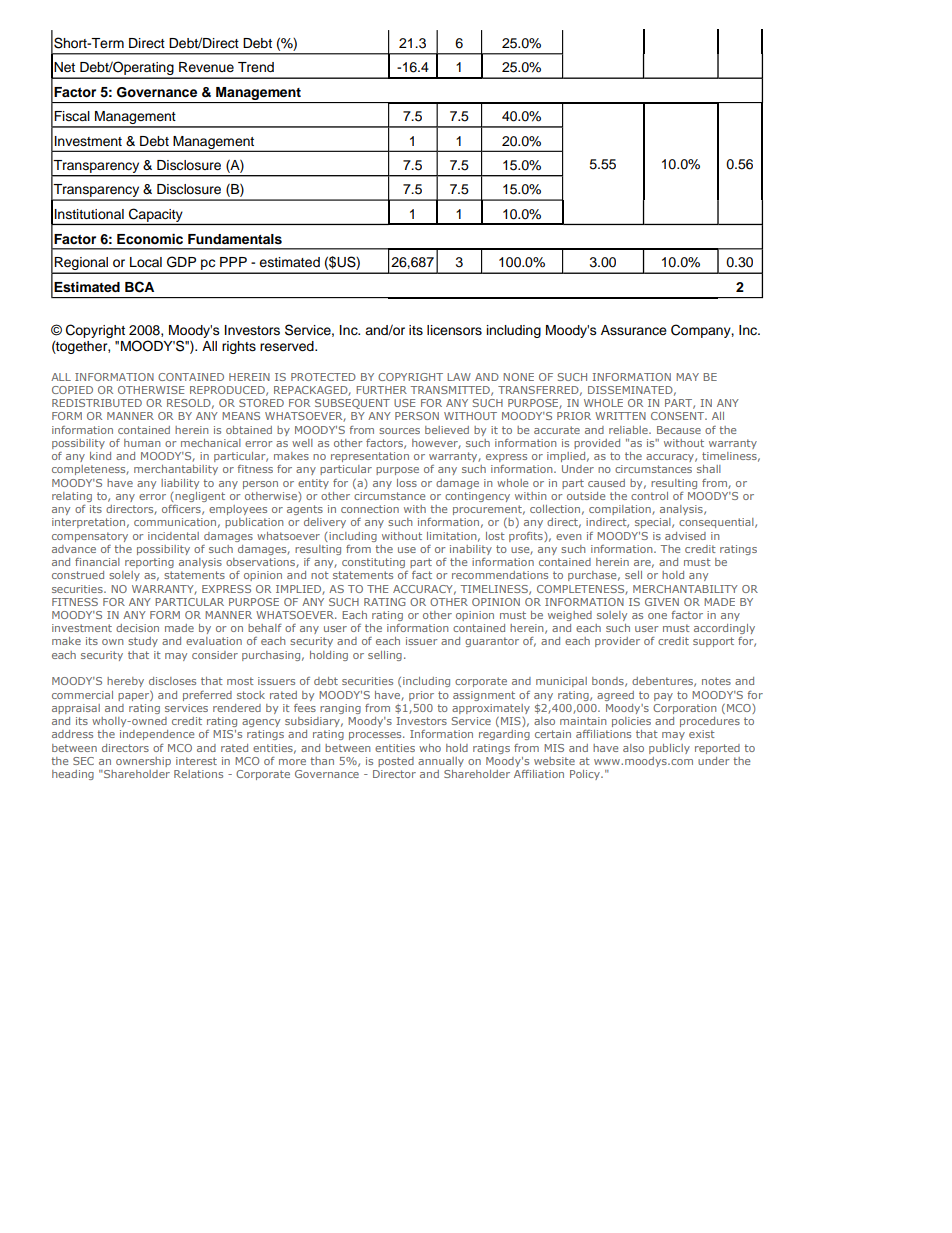  Describe the element at coordinates (396, 762) in the screenshot. I see `posted` at that location.
